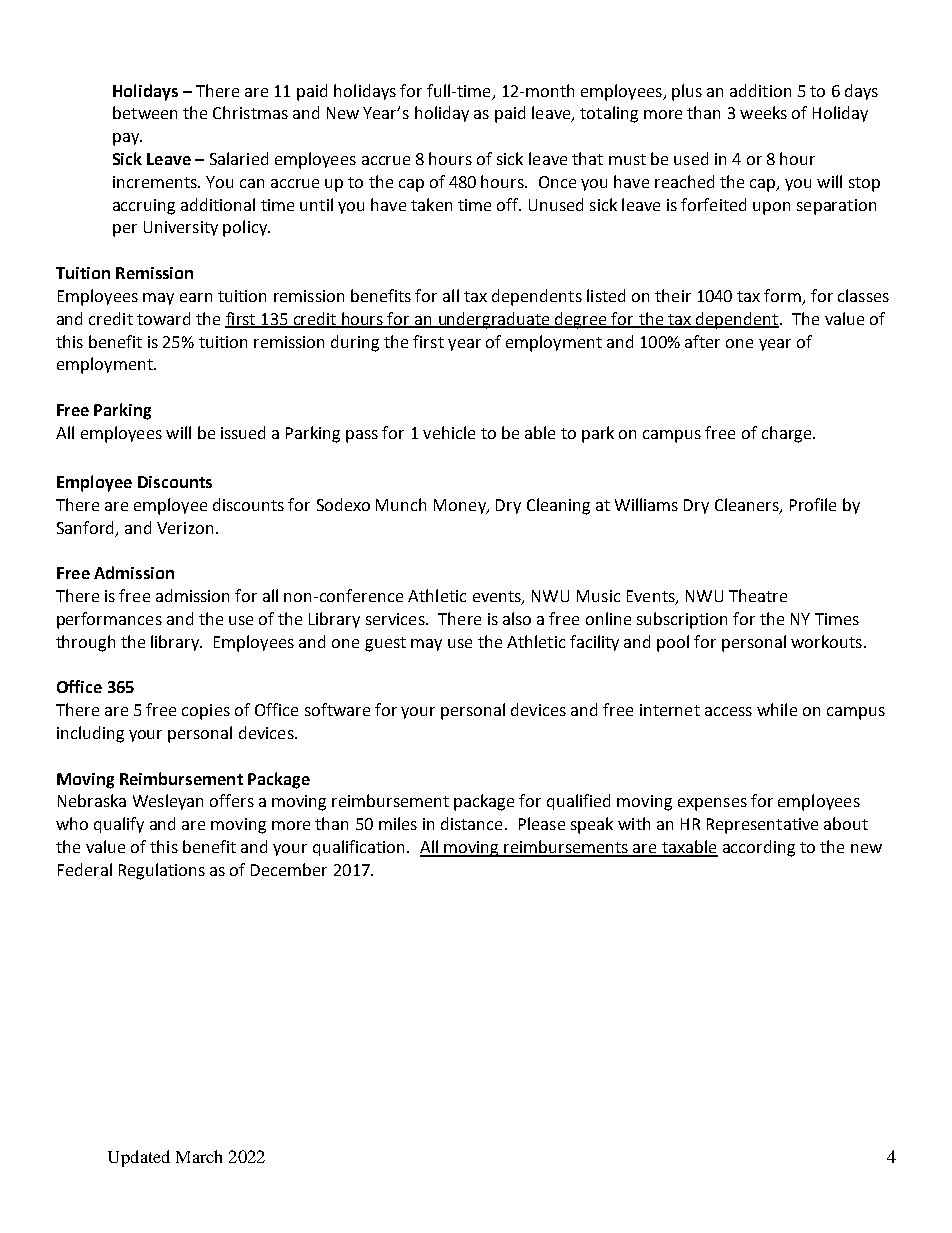 This screenshot has height=1233, width=952. What do you see at coordinates (748, 505) in the screenshot?
I see `Cleaners` at bounding box center [748, 505].
